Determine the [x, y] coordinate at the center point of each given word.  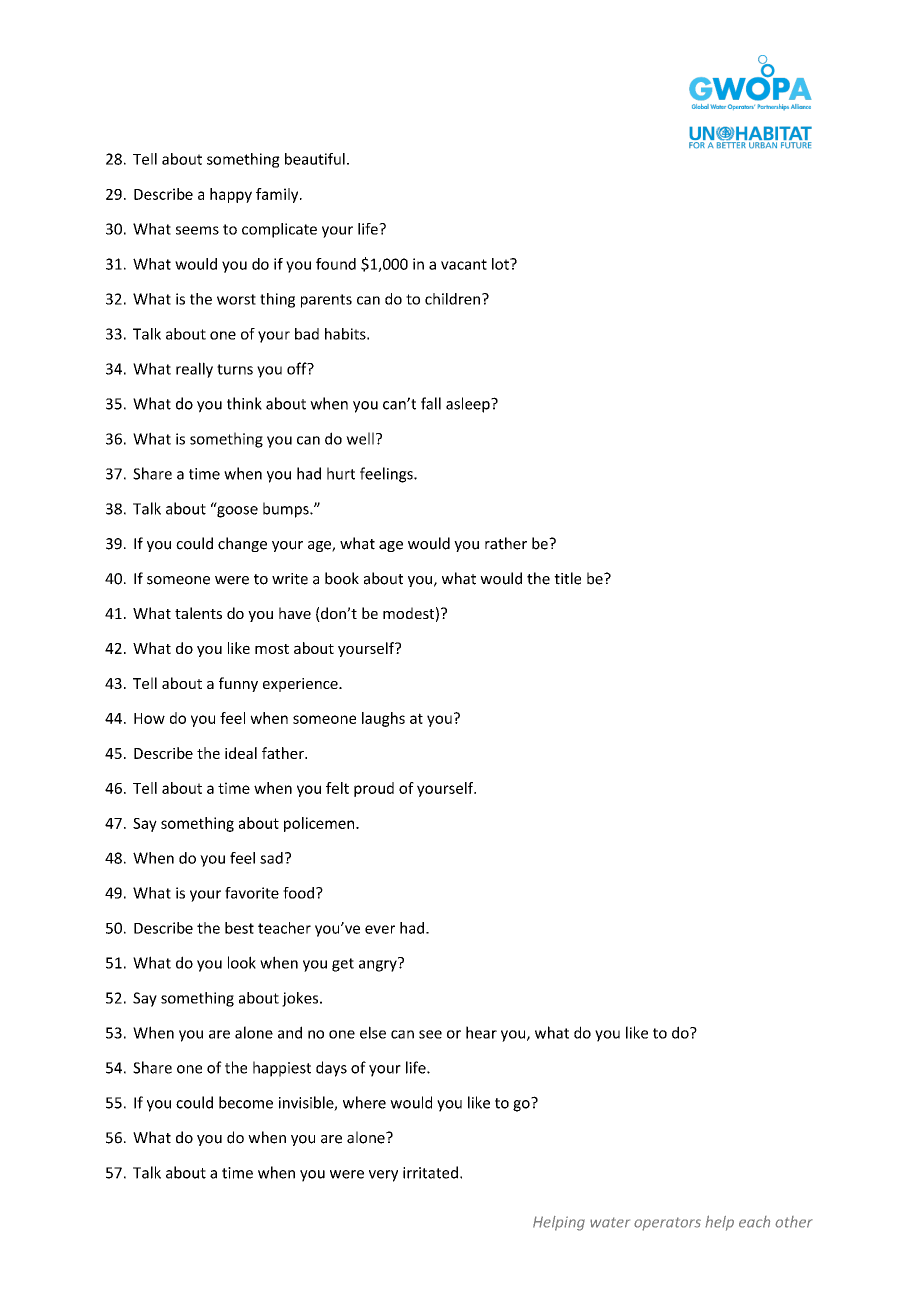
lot [501, 264]
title [567, 578]
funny [238, 684]
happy [231, 195]
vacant [464, 264]
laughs [383, 719]
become [246, 1102]
